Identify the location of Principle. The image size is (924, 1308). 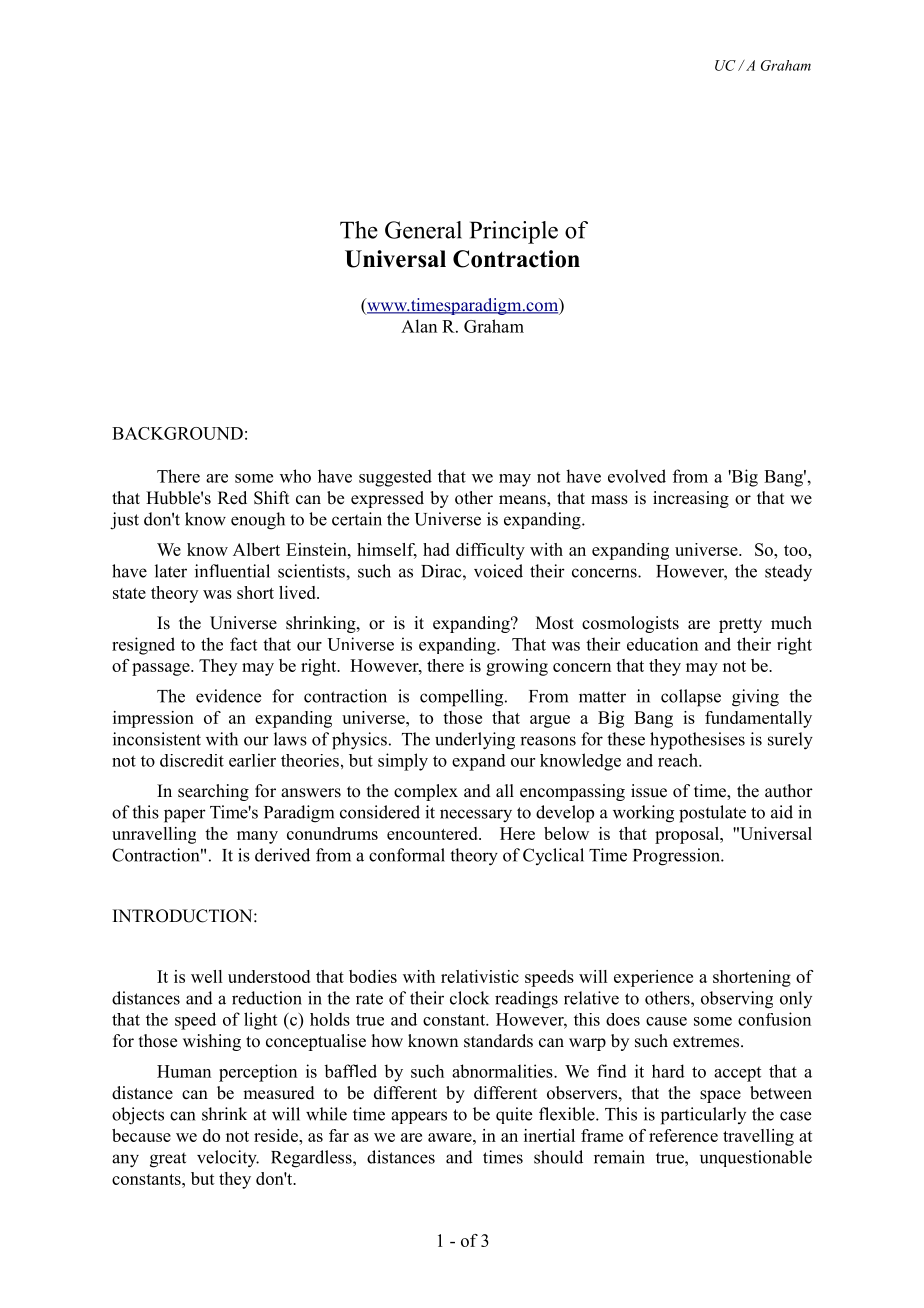
(514, 232).
